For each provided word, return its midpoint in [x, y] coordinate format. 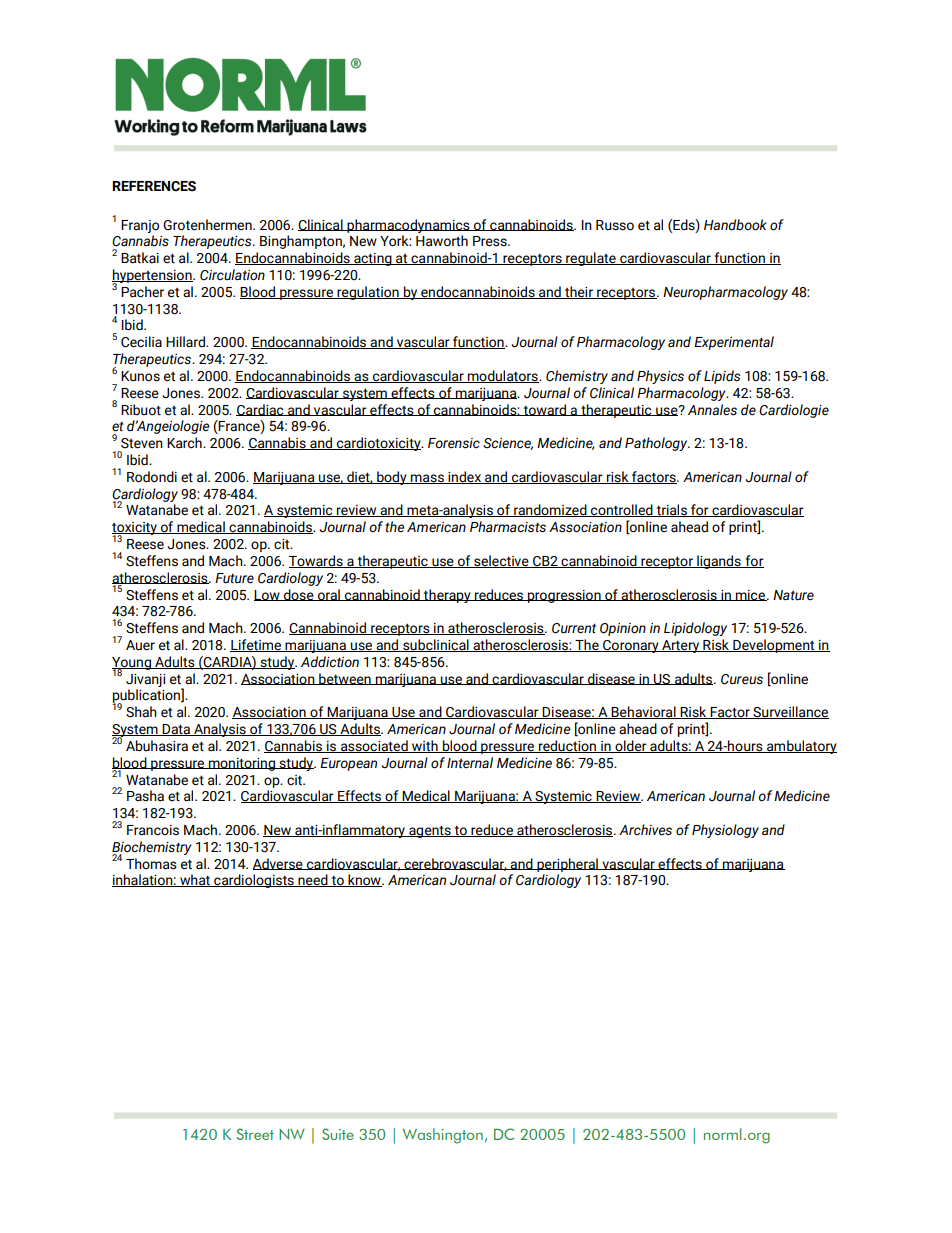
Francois [153, 830]
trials [671, 510]
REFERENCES [154, 186]
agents [430, 832]
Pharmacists [508, 527]
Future [234, 578]
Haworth [442, 241]
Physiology [725, 831]
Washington [443, 1136]
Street [255, 1134]
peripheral [567, 865]
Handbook [735, 225]
